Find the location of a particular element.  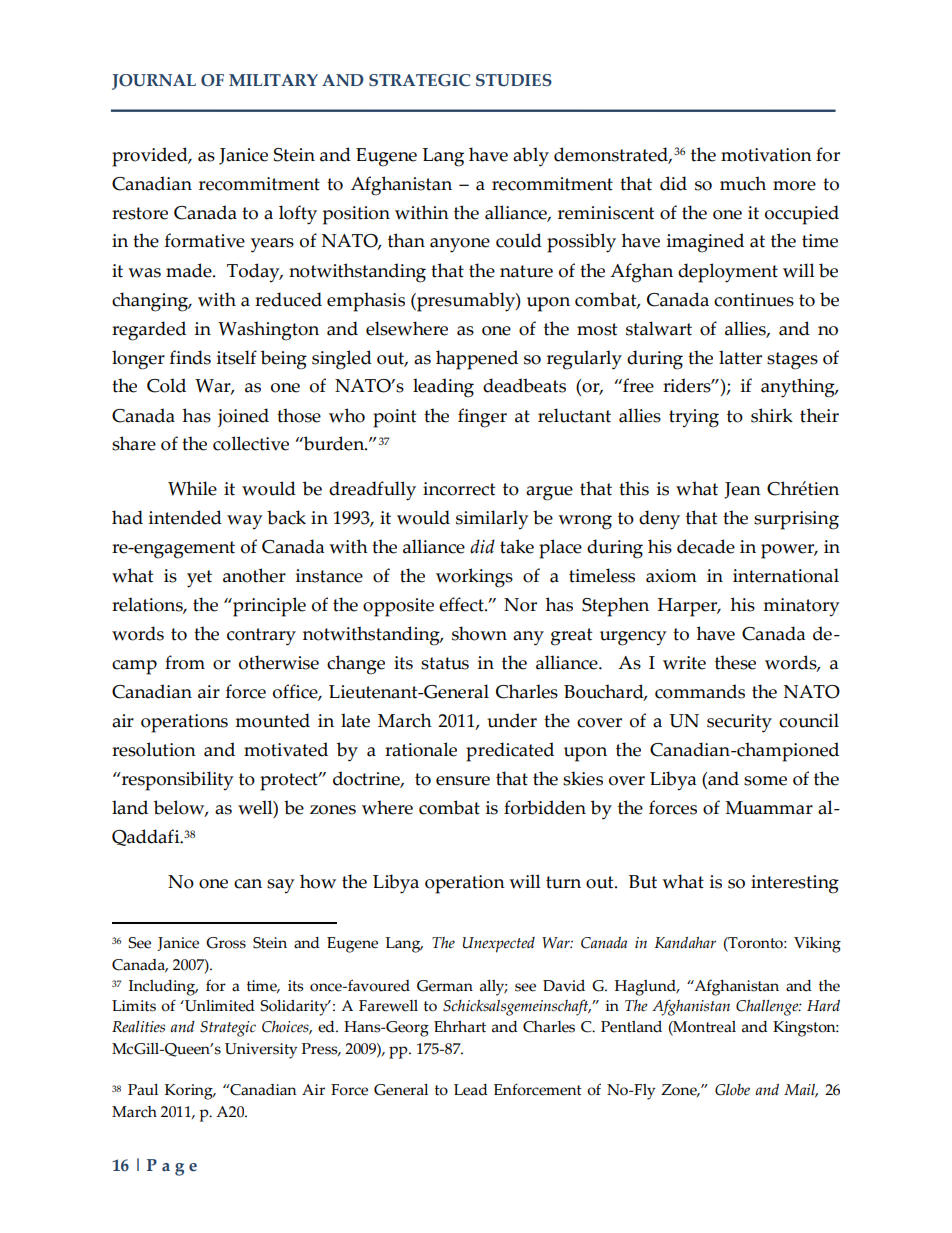

University is located at coordinates (261, 1051).
